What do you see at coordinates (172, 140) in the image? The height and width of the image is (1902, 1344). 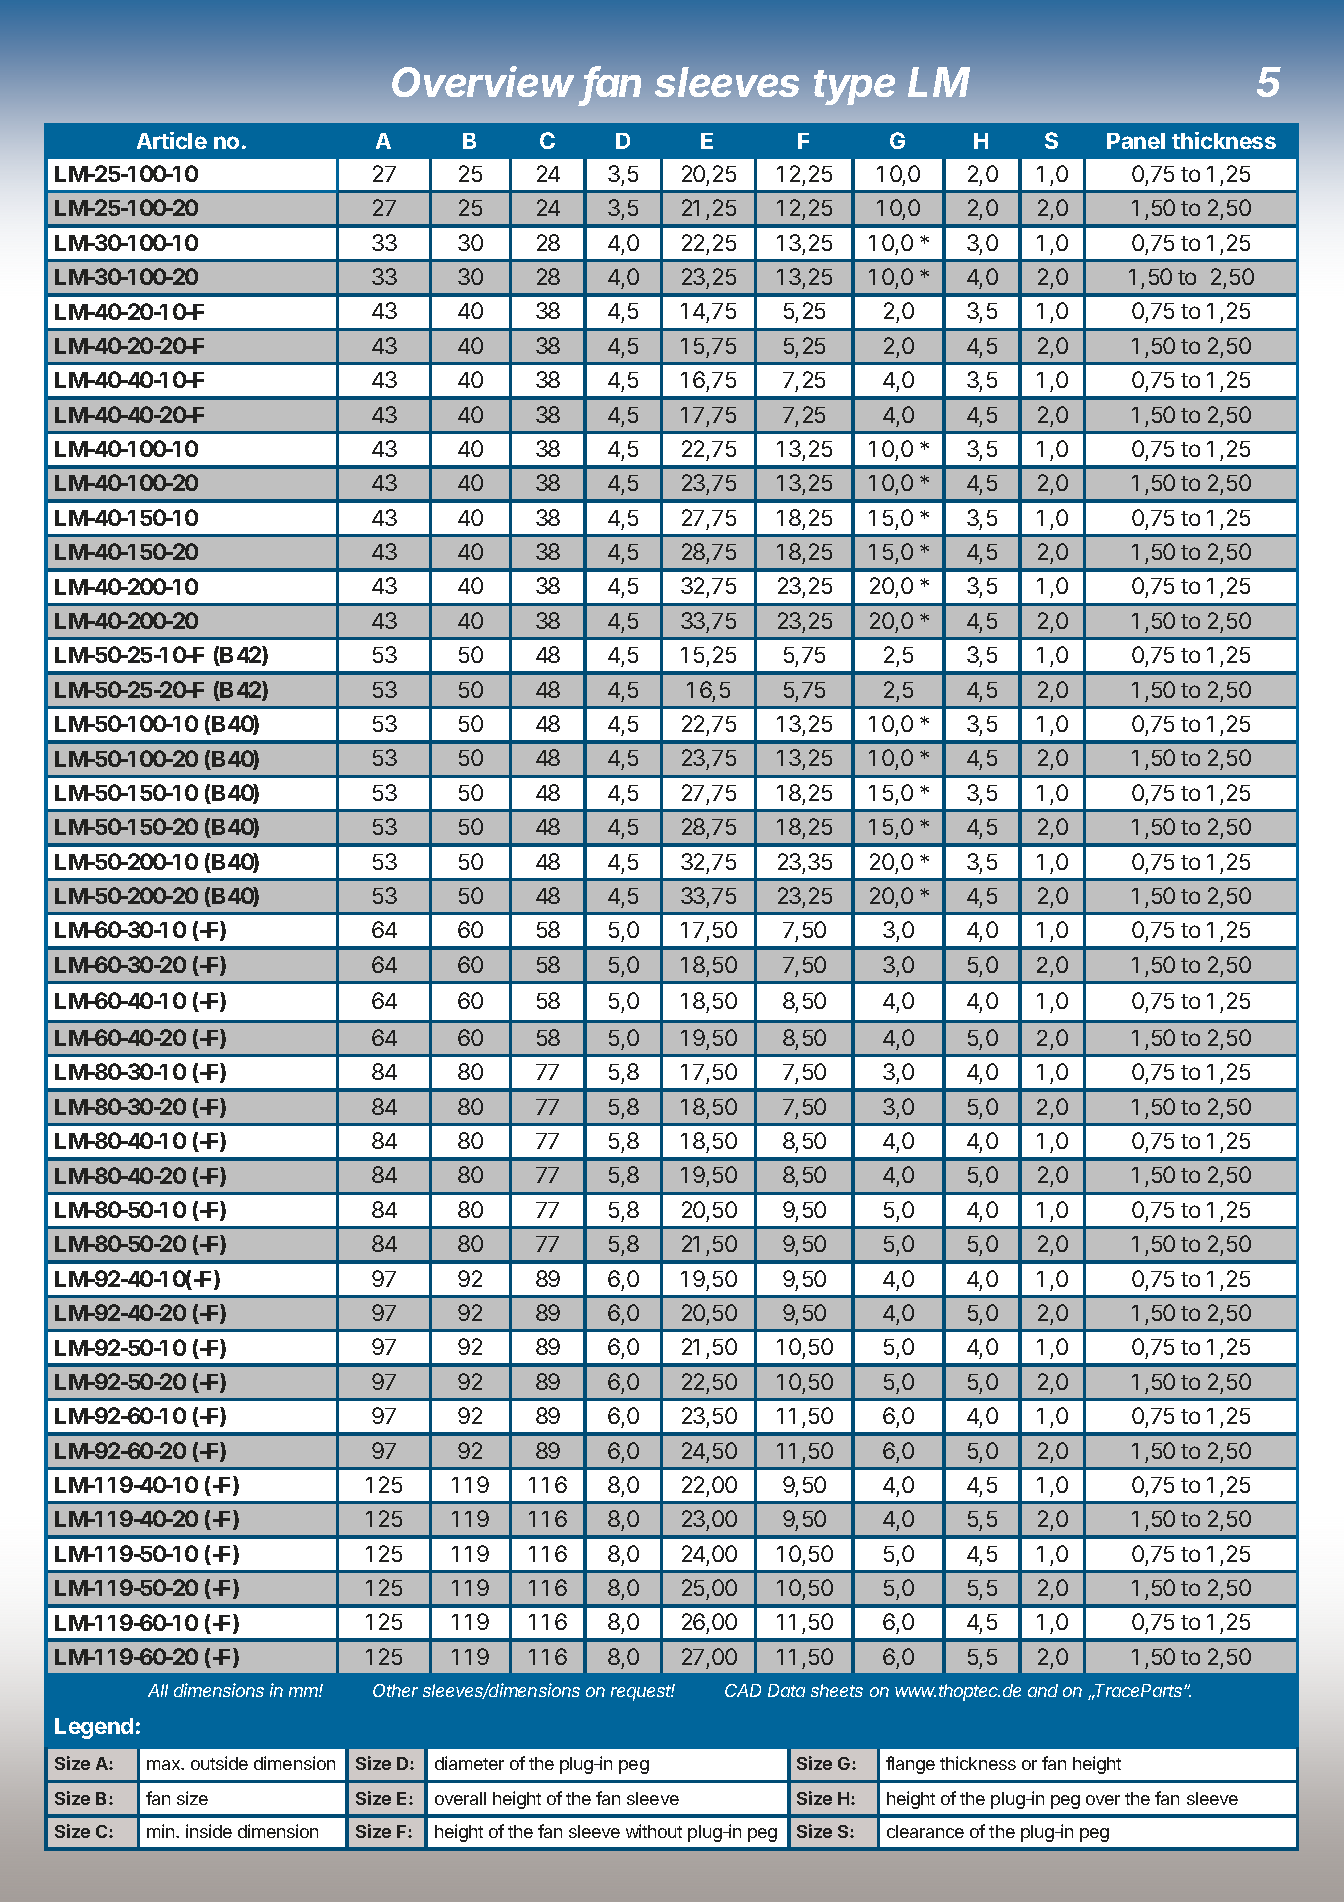 I see `Article` at bounding box center [172, 140].
